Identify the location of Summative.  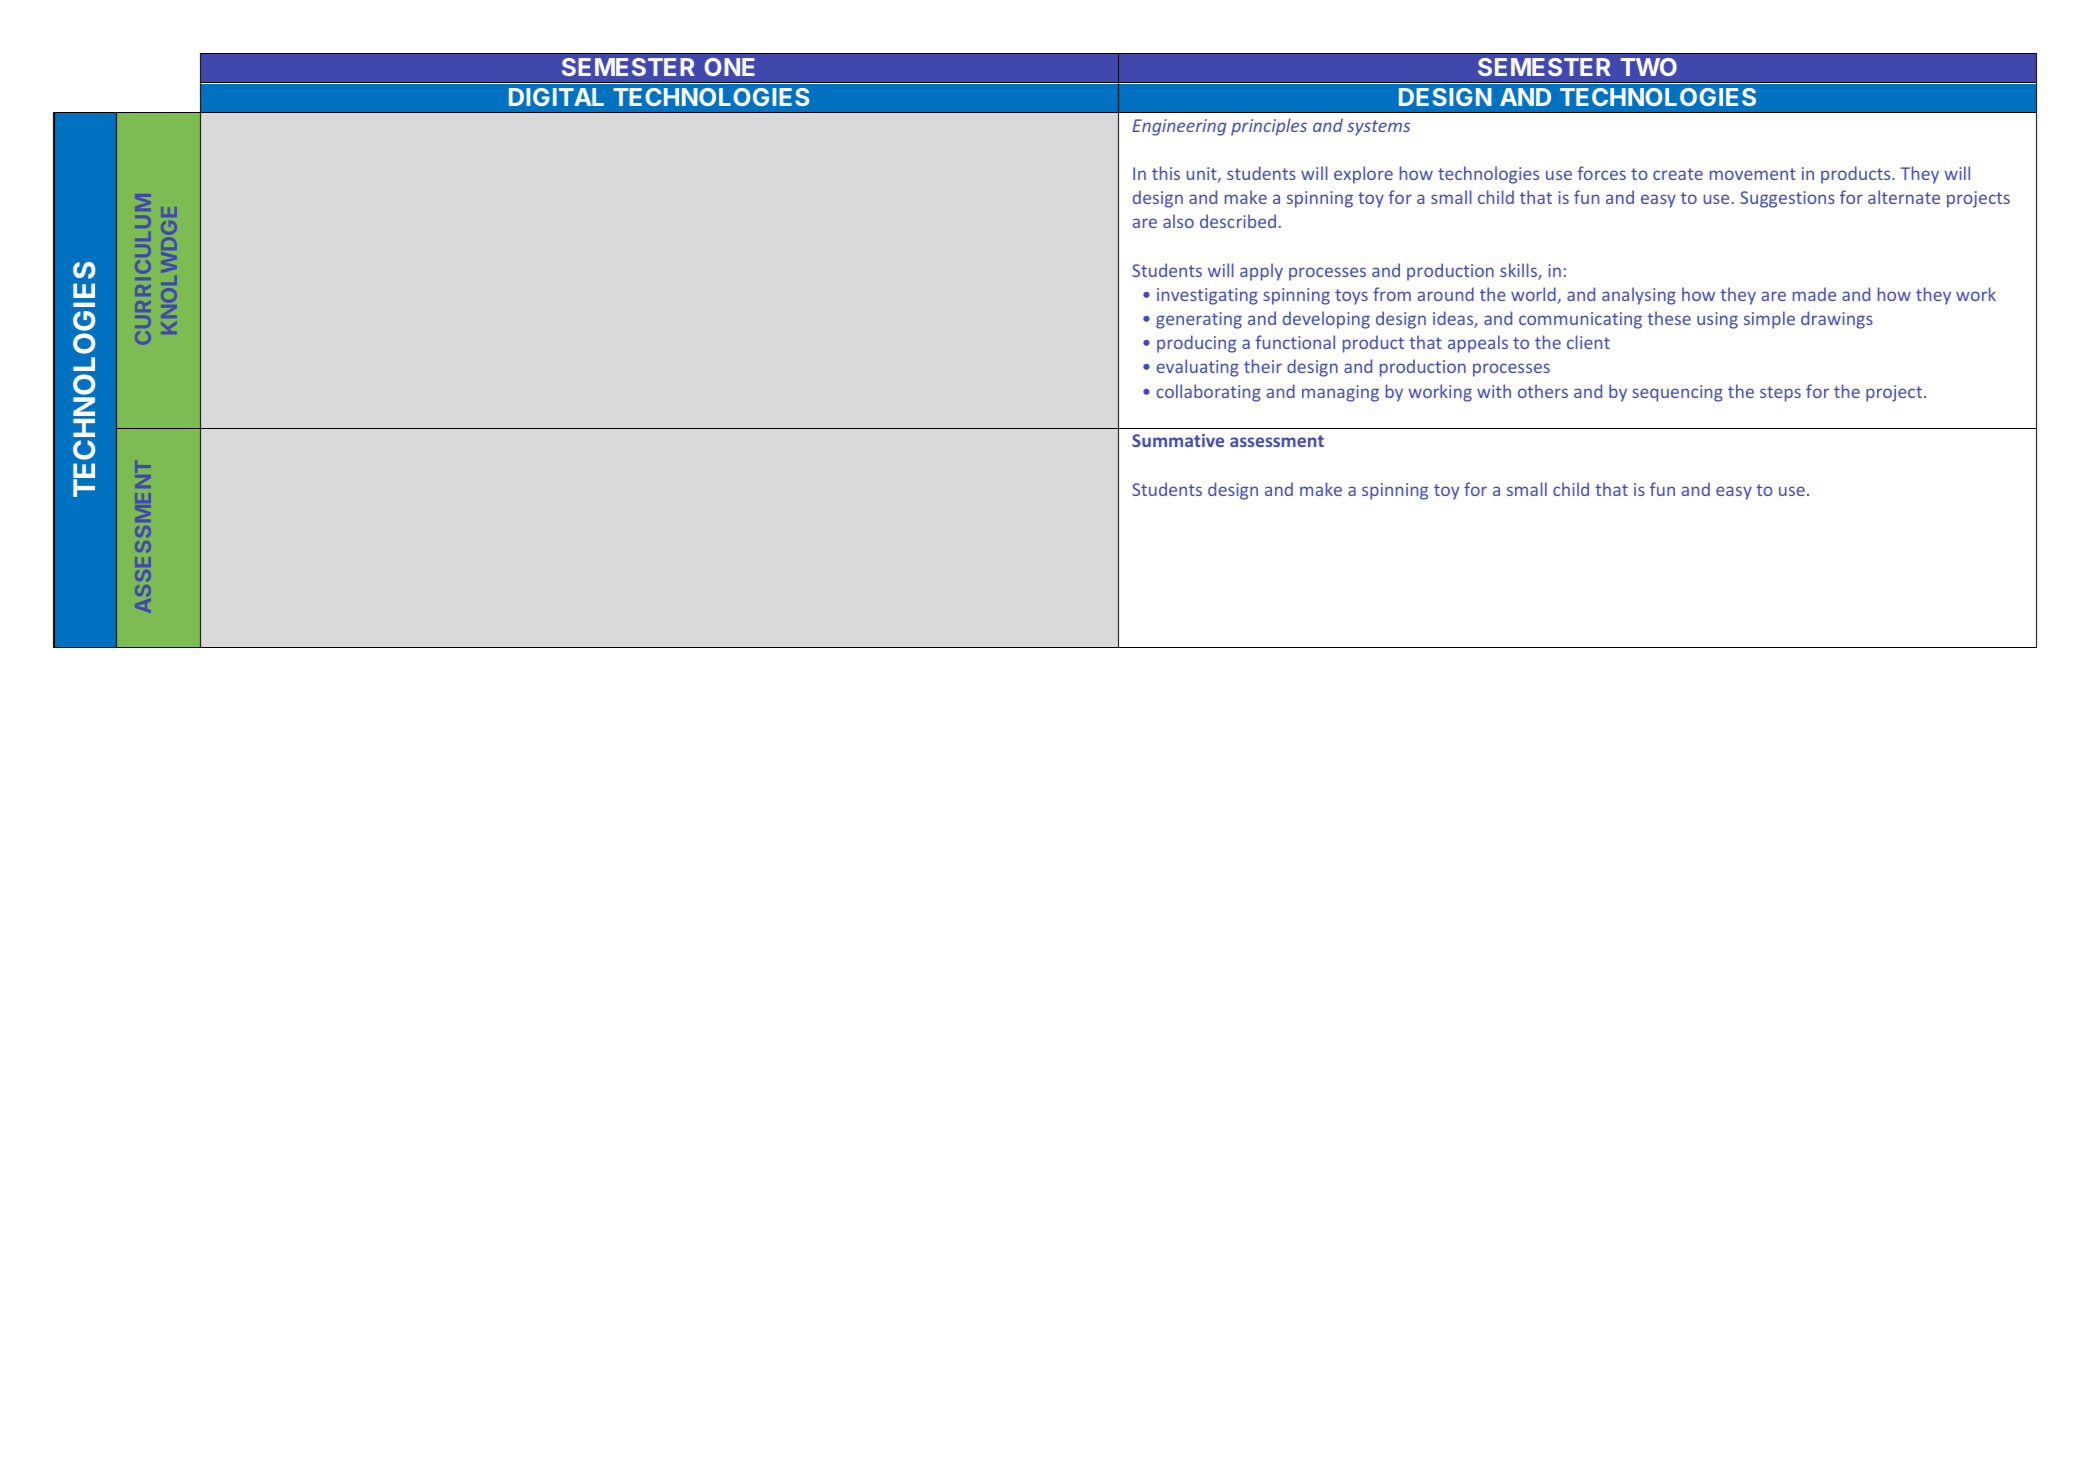
(1178, 440).
